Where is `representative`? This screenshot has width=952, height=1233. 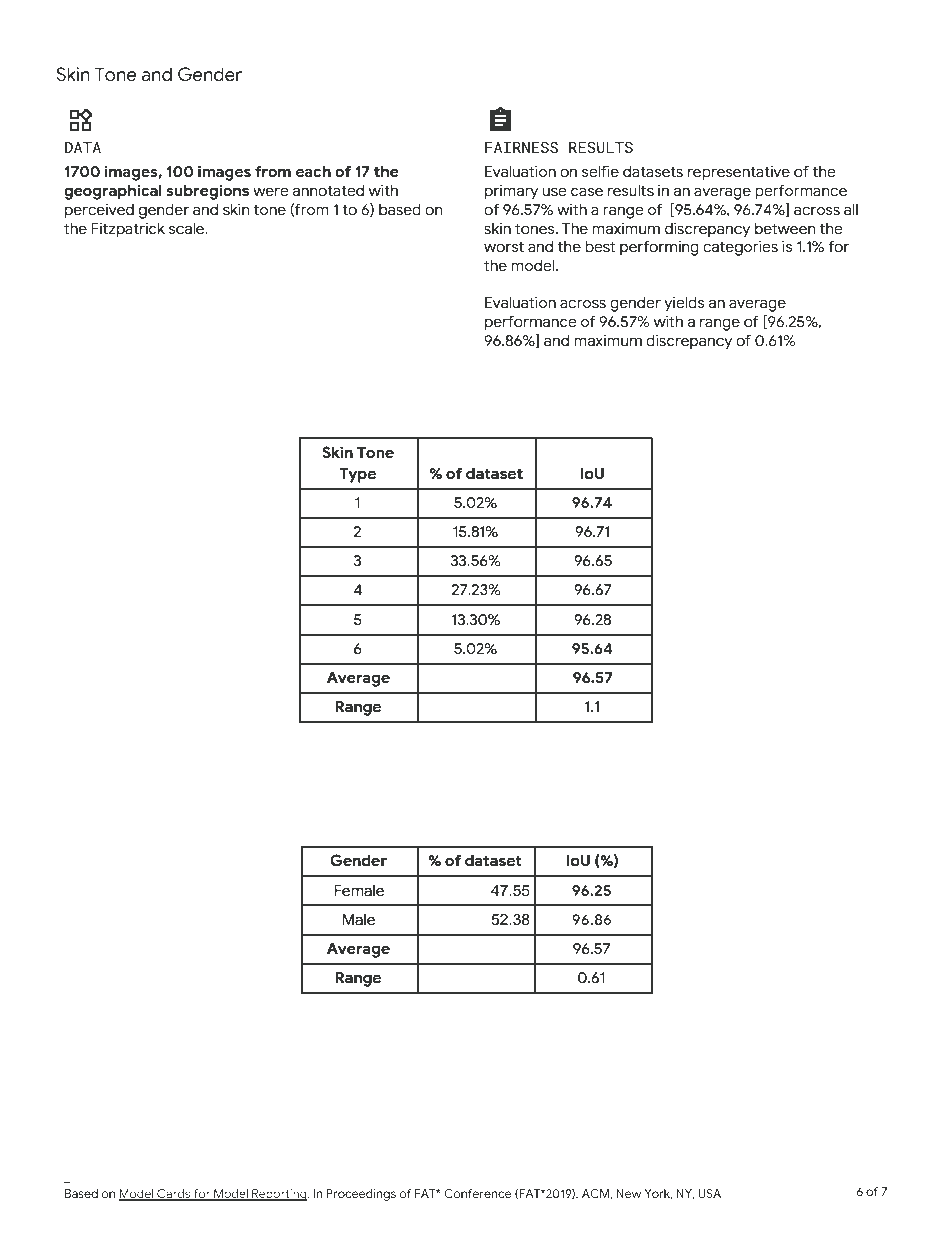 representative is located at coordinates (739, 173).
